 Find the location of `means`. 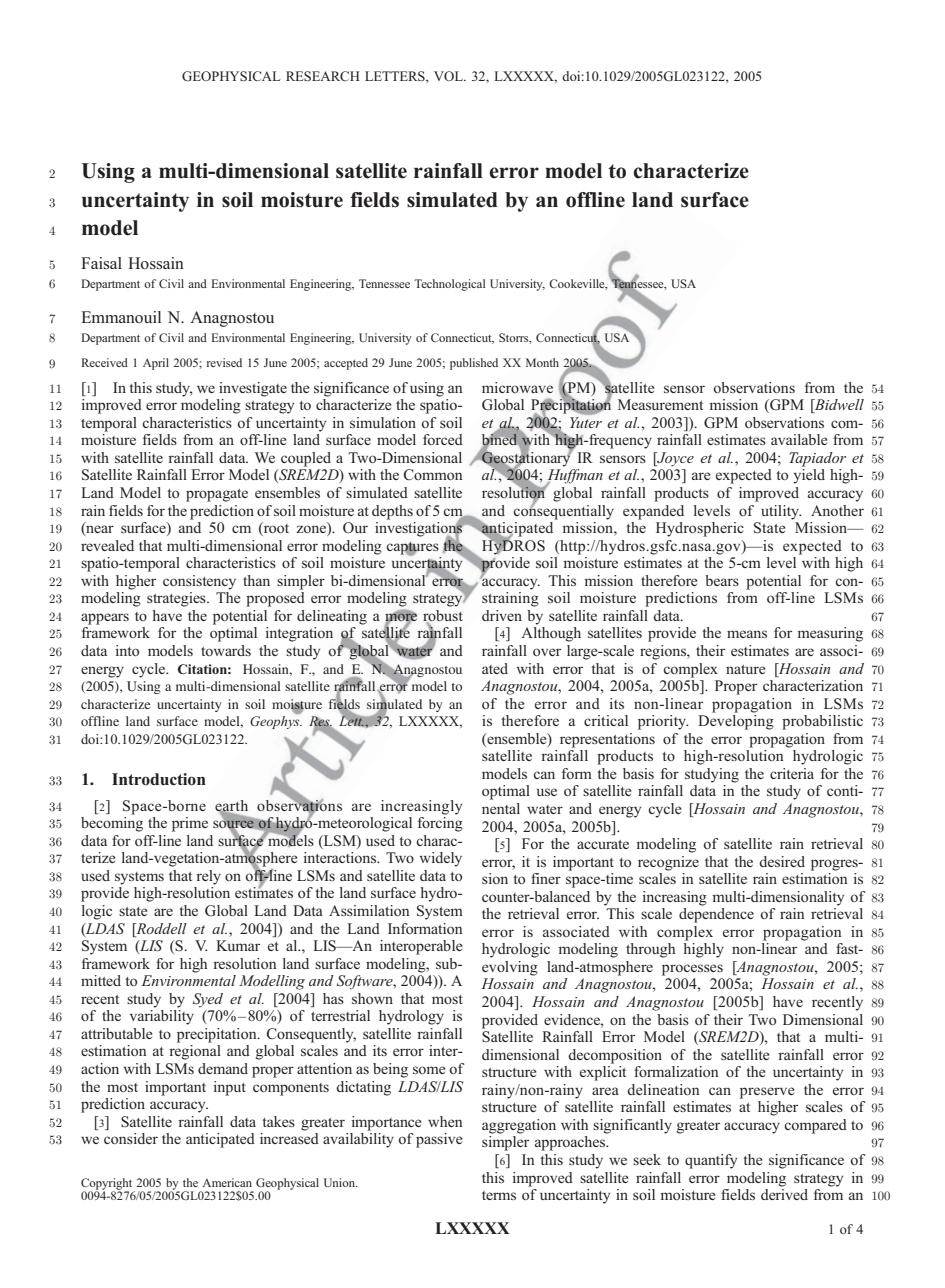

means is located at coordinates (747, 634).
